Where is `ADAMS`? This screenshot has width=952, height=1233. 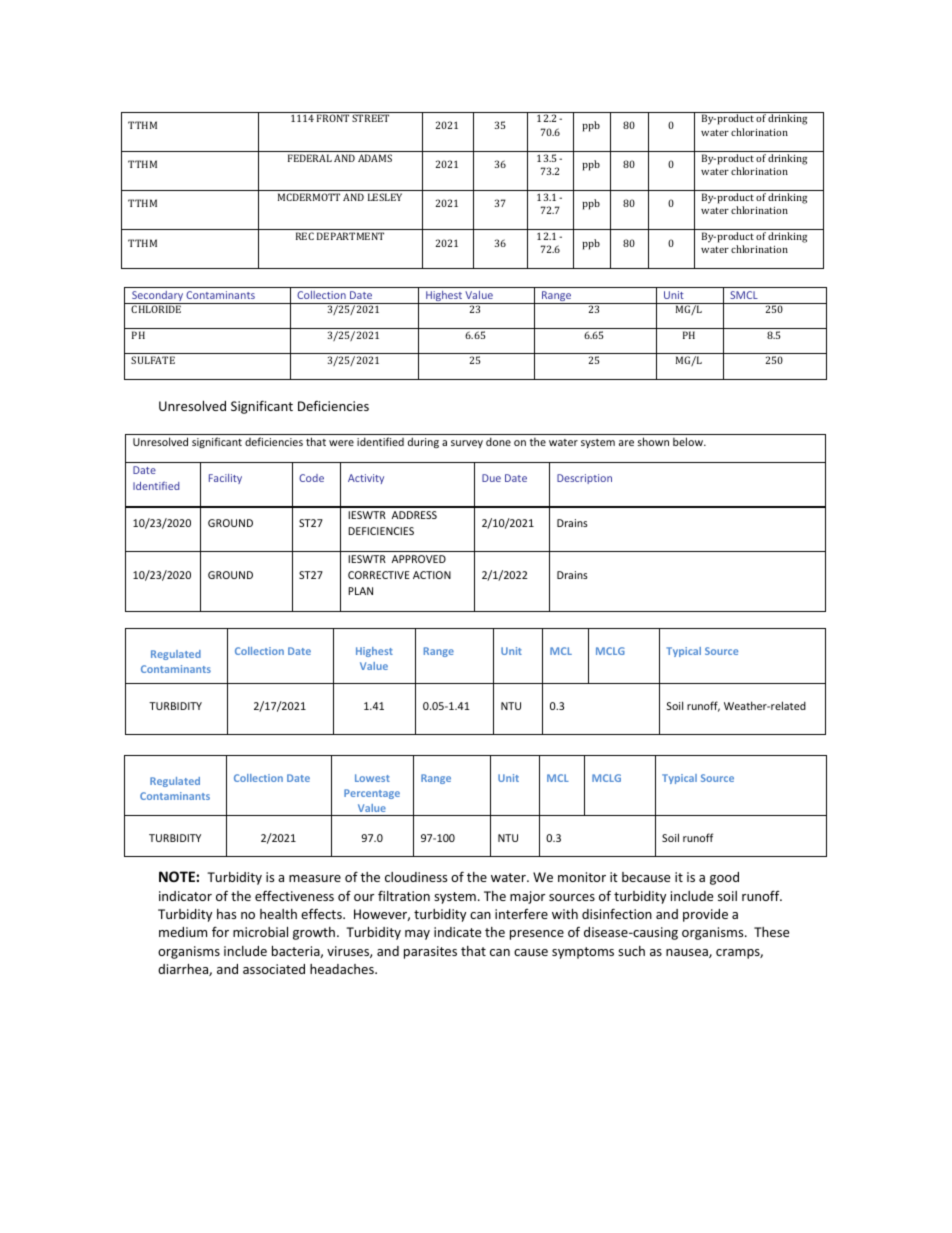
ADAMS is located at coordinates (375, 158).
